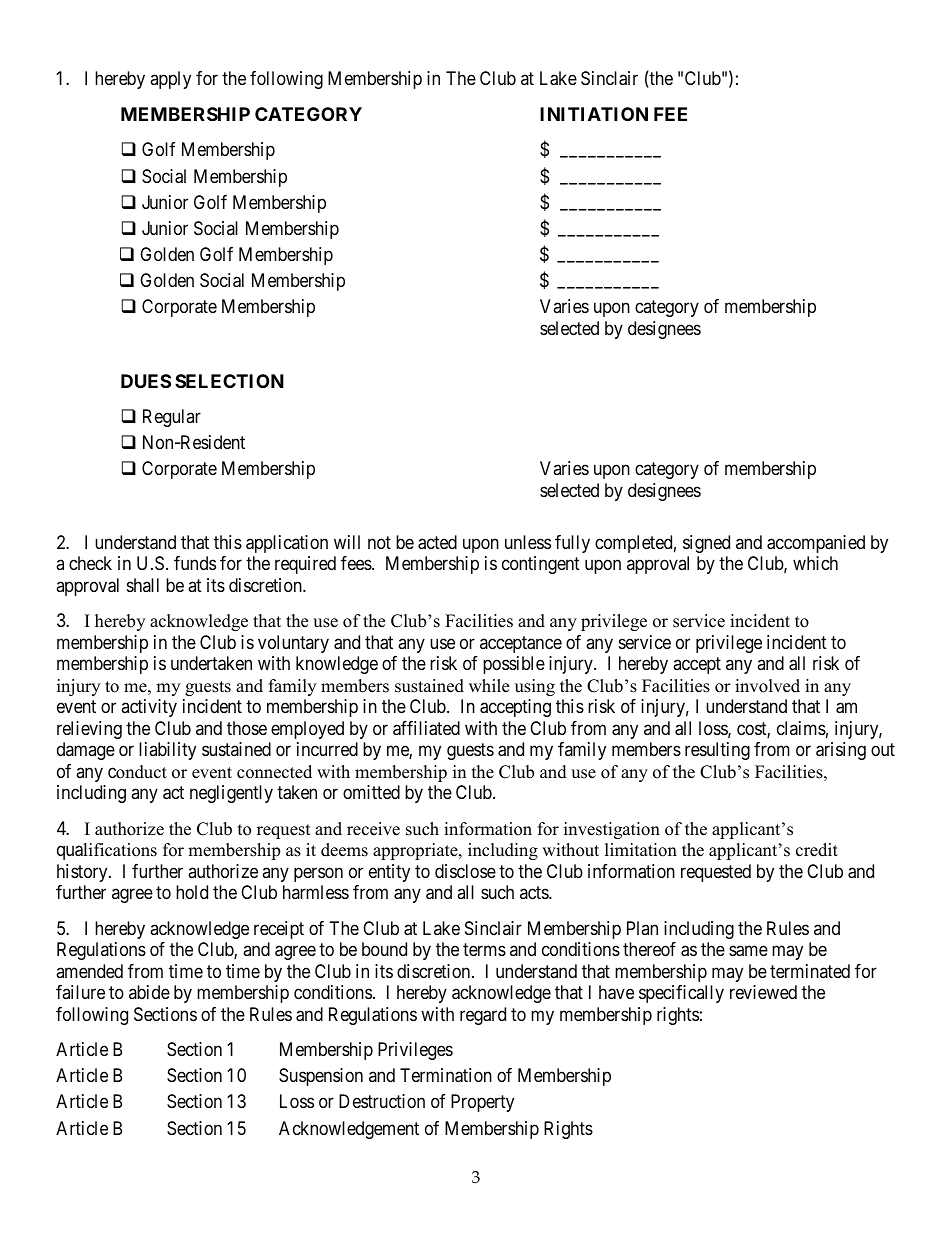 This document has height=1233, width=952. What do you see at coordinates (143, 585) in the document?
I see `shall` at bounding box center [143, 585].
